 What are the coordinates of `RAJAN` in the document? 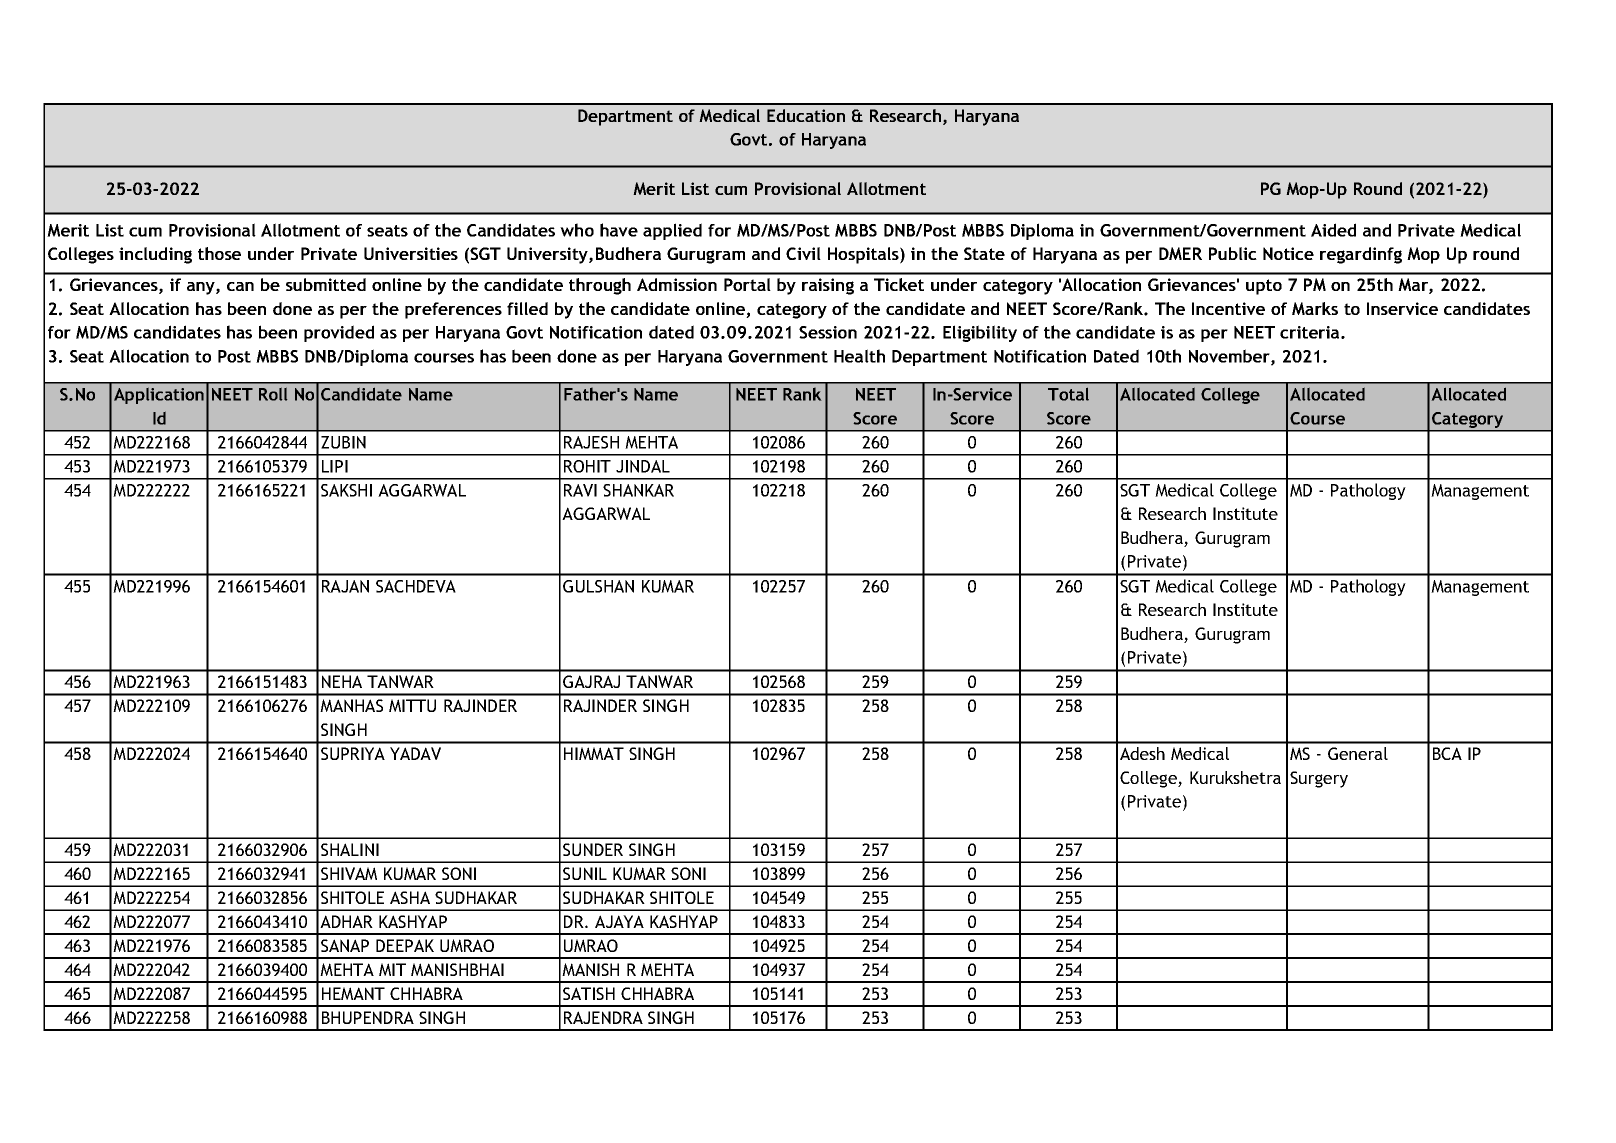 It's located at (345, 586).
